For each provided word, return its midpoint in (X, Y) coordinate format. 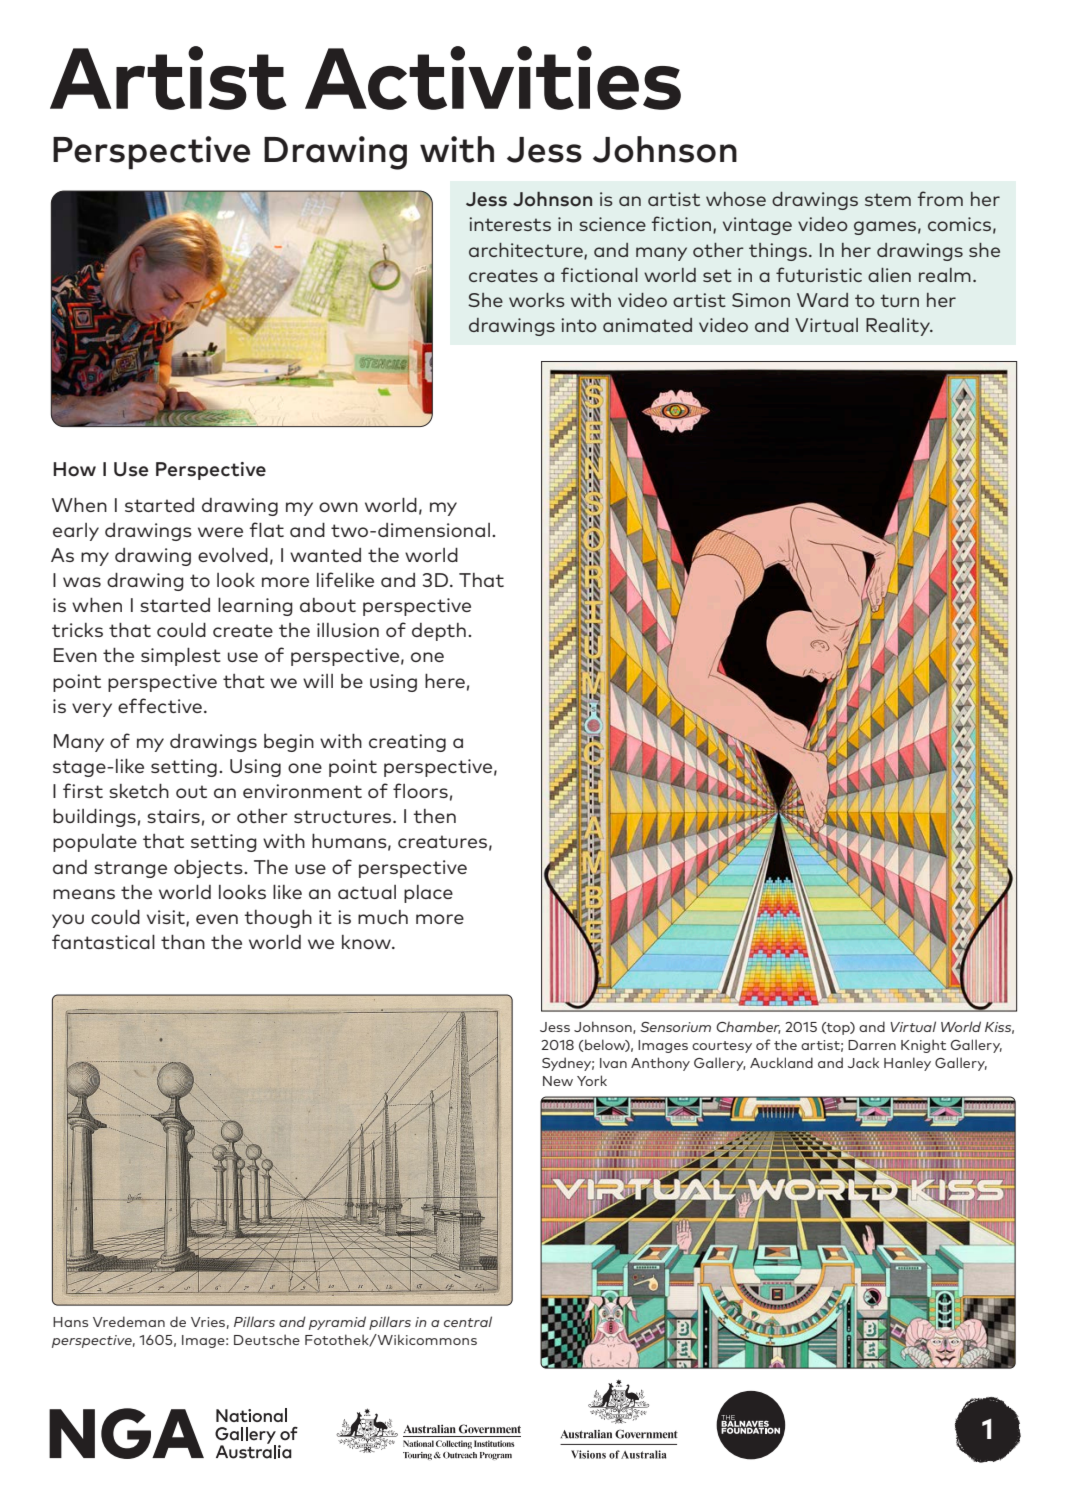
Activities (493, 78)
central (468, 1321)
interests (510, 224)
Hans (70, 1322)
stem (888, 199)
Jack (863, 1062)
